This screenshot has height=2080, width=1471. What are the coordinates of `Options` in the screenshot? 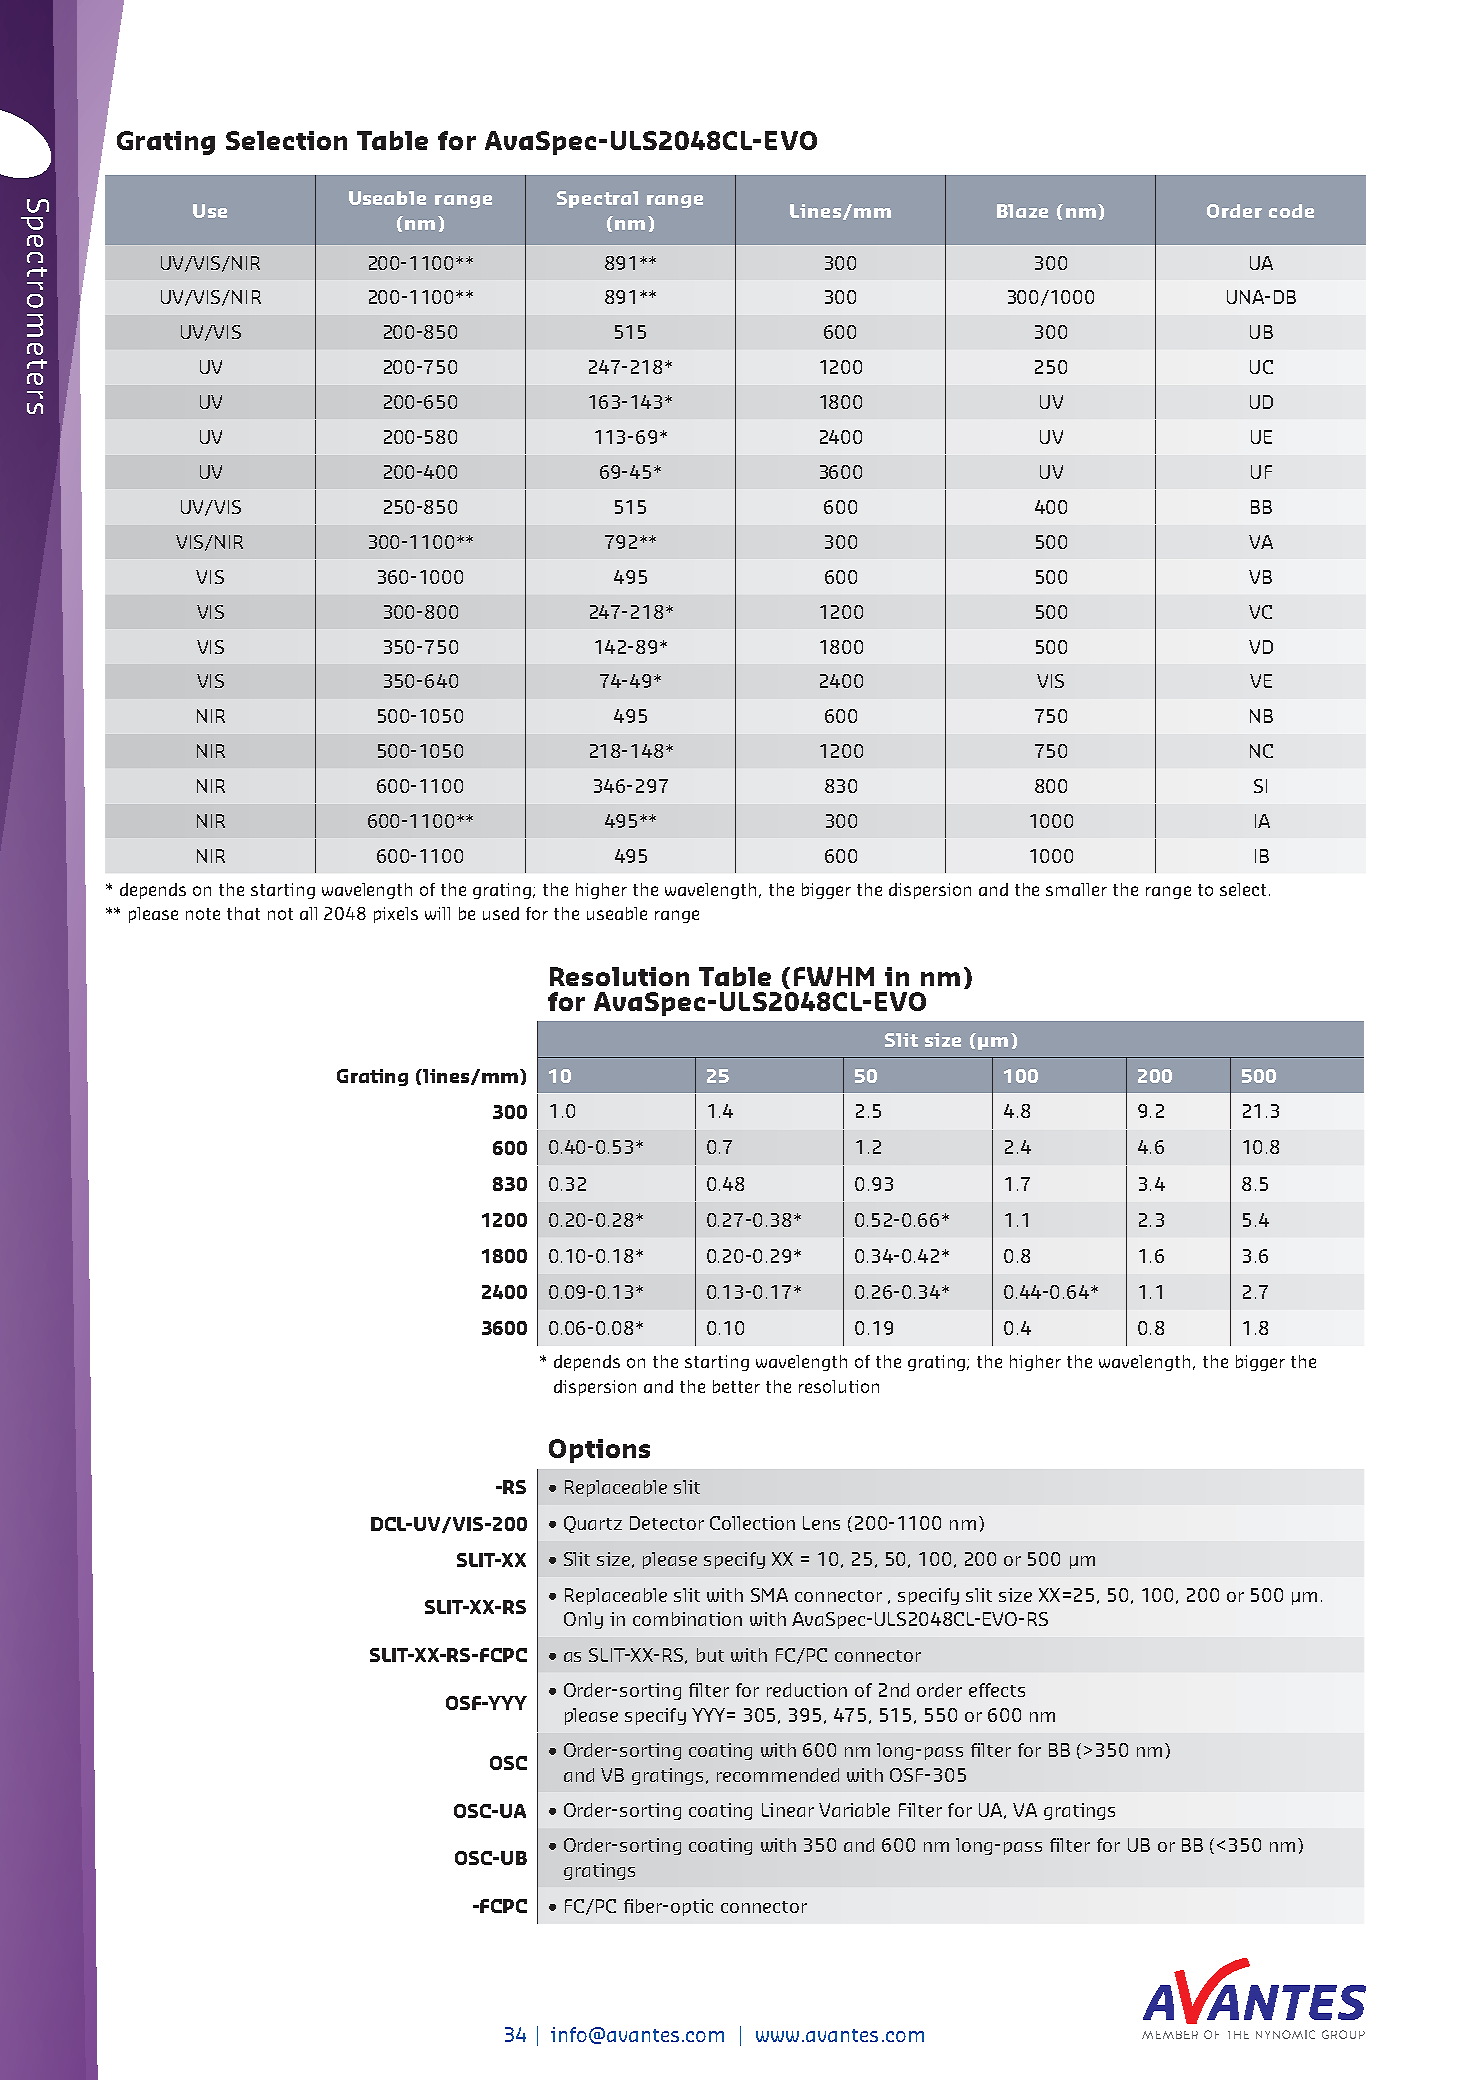 It's located at (599, 1451).
